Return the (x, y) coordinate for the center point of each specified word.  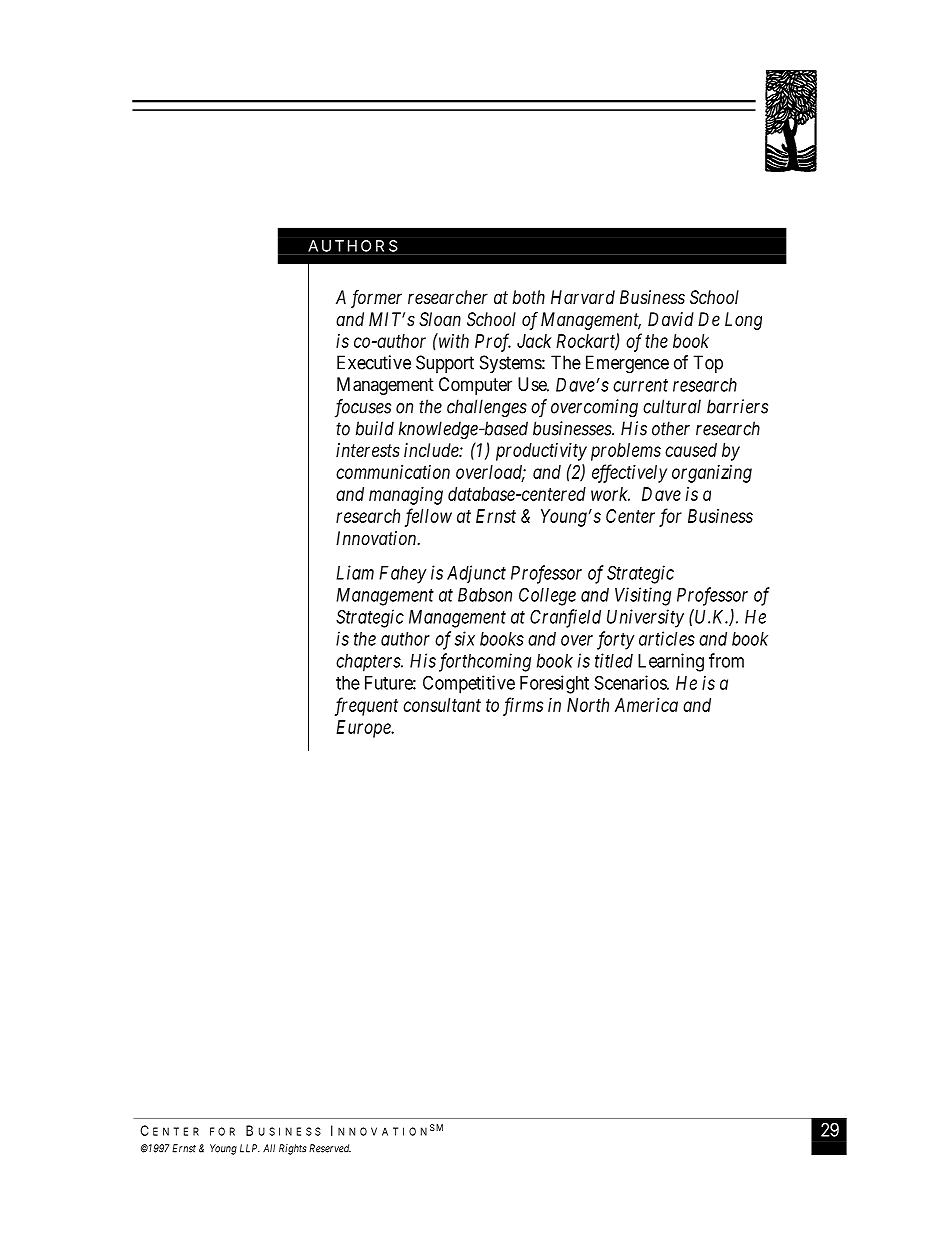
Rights (293, 1149)
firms (523, 706)
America (646, 705)
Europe (364, 729)
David (671, 319)
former (376, 299)
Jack (534, 341)
